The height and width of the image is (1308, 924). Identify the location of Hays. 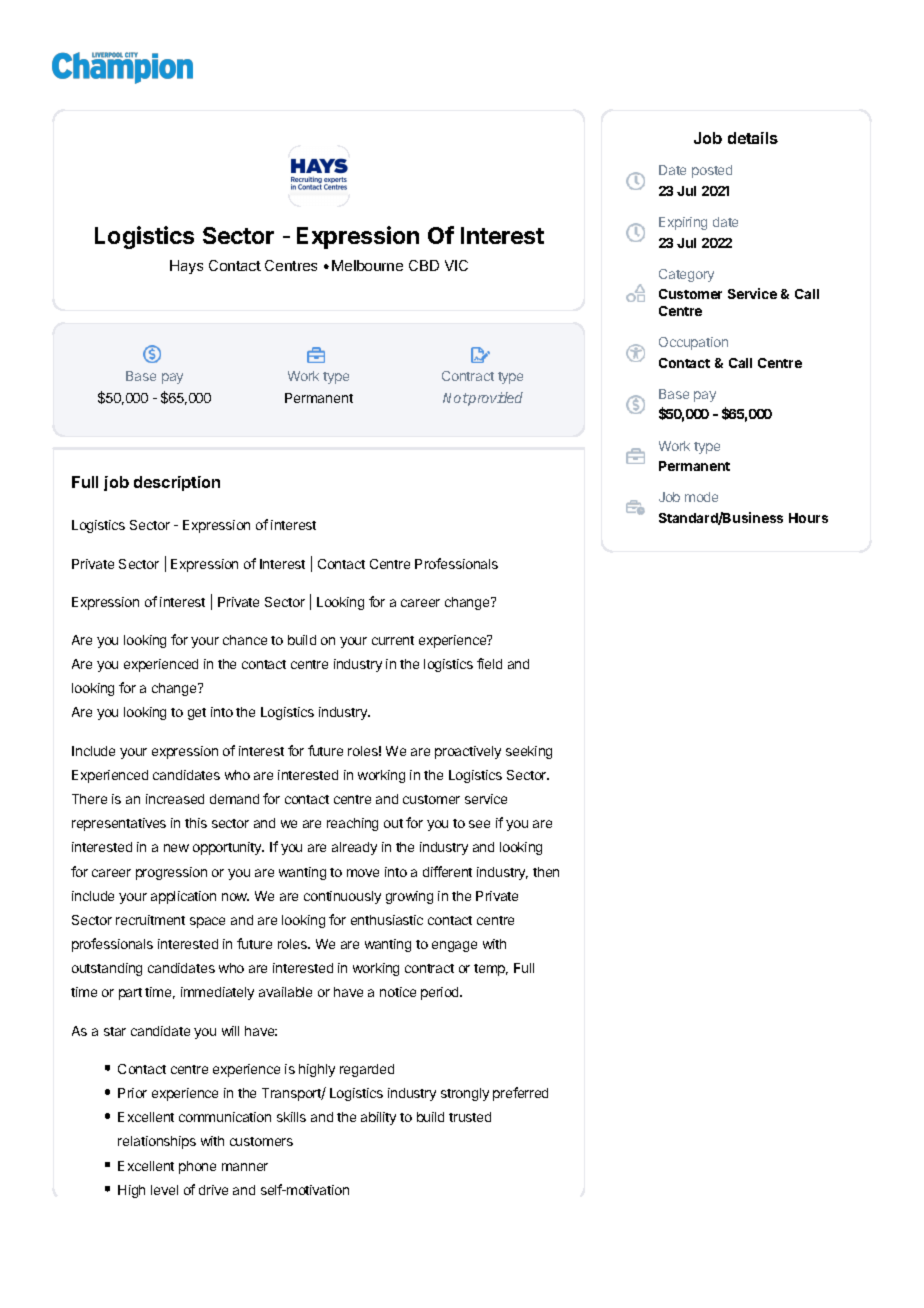
(186, 267).
